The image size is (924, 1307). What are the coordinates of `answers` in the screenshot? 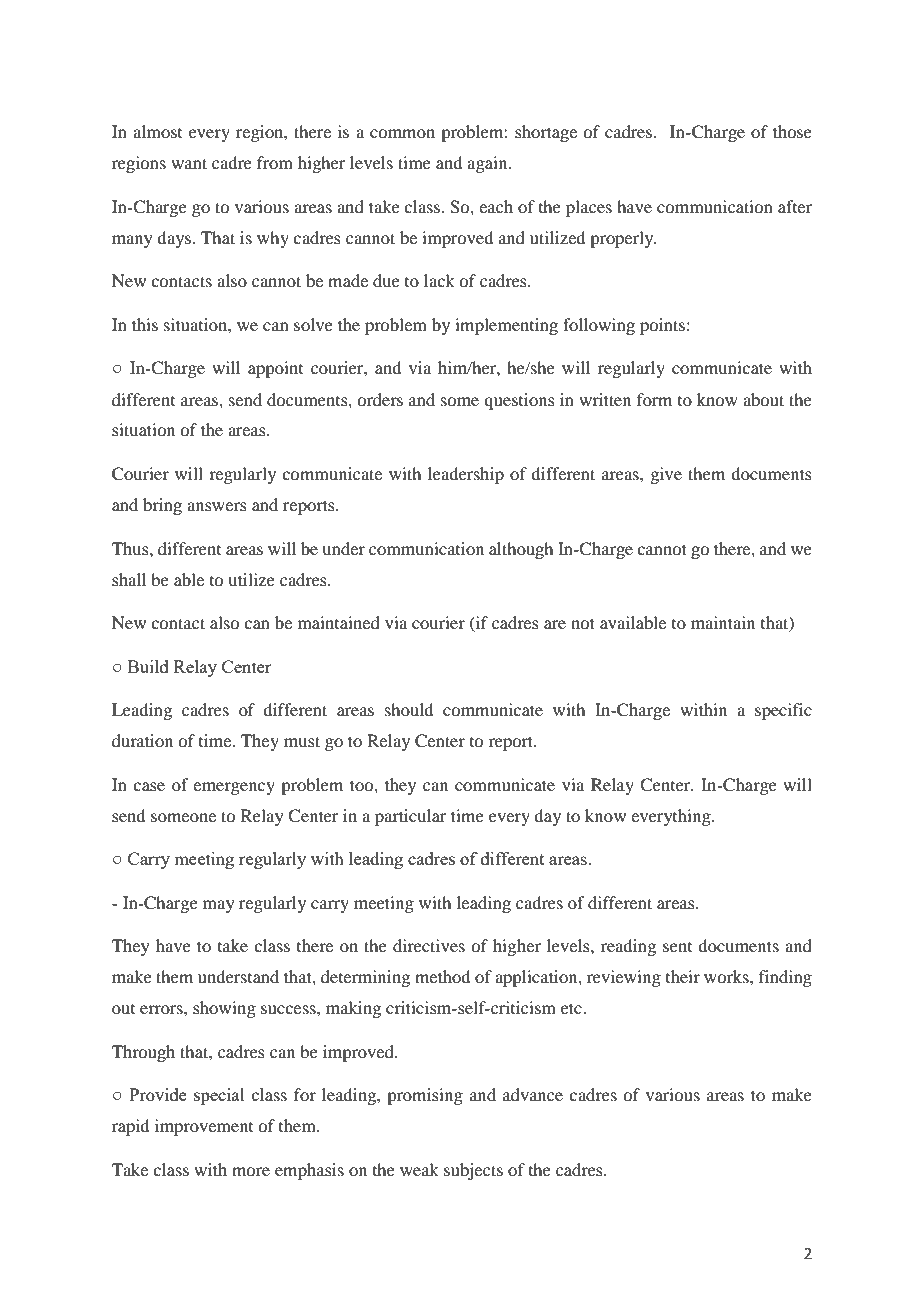 It's located at (217, 506).
